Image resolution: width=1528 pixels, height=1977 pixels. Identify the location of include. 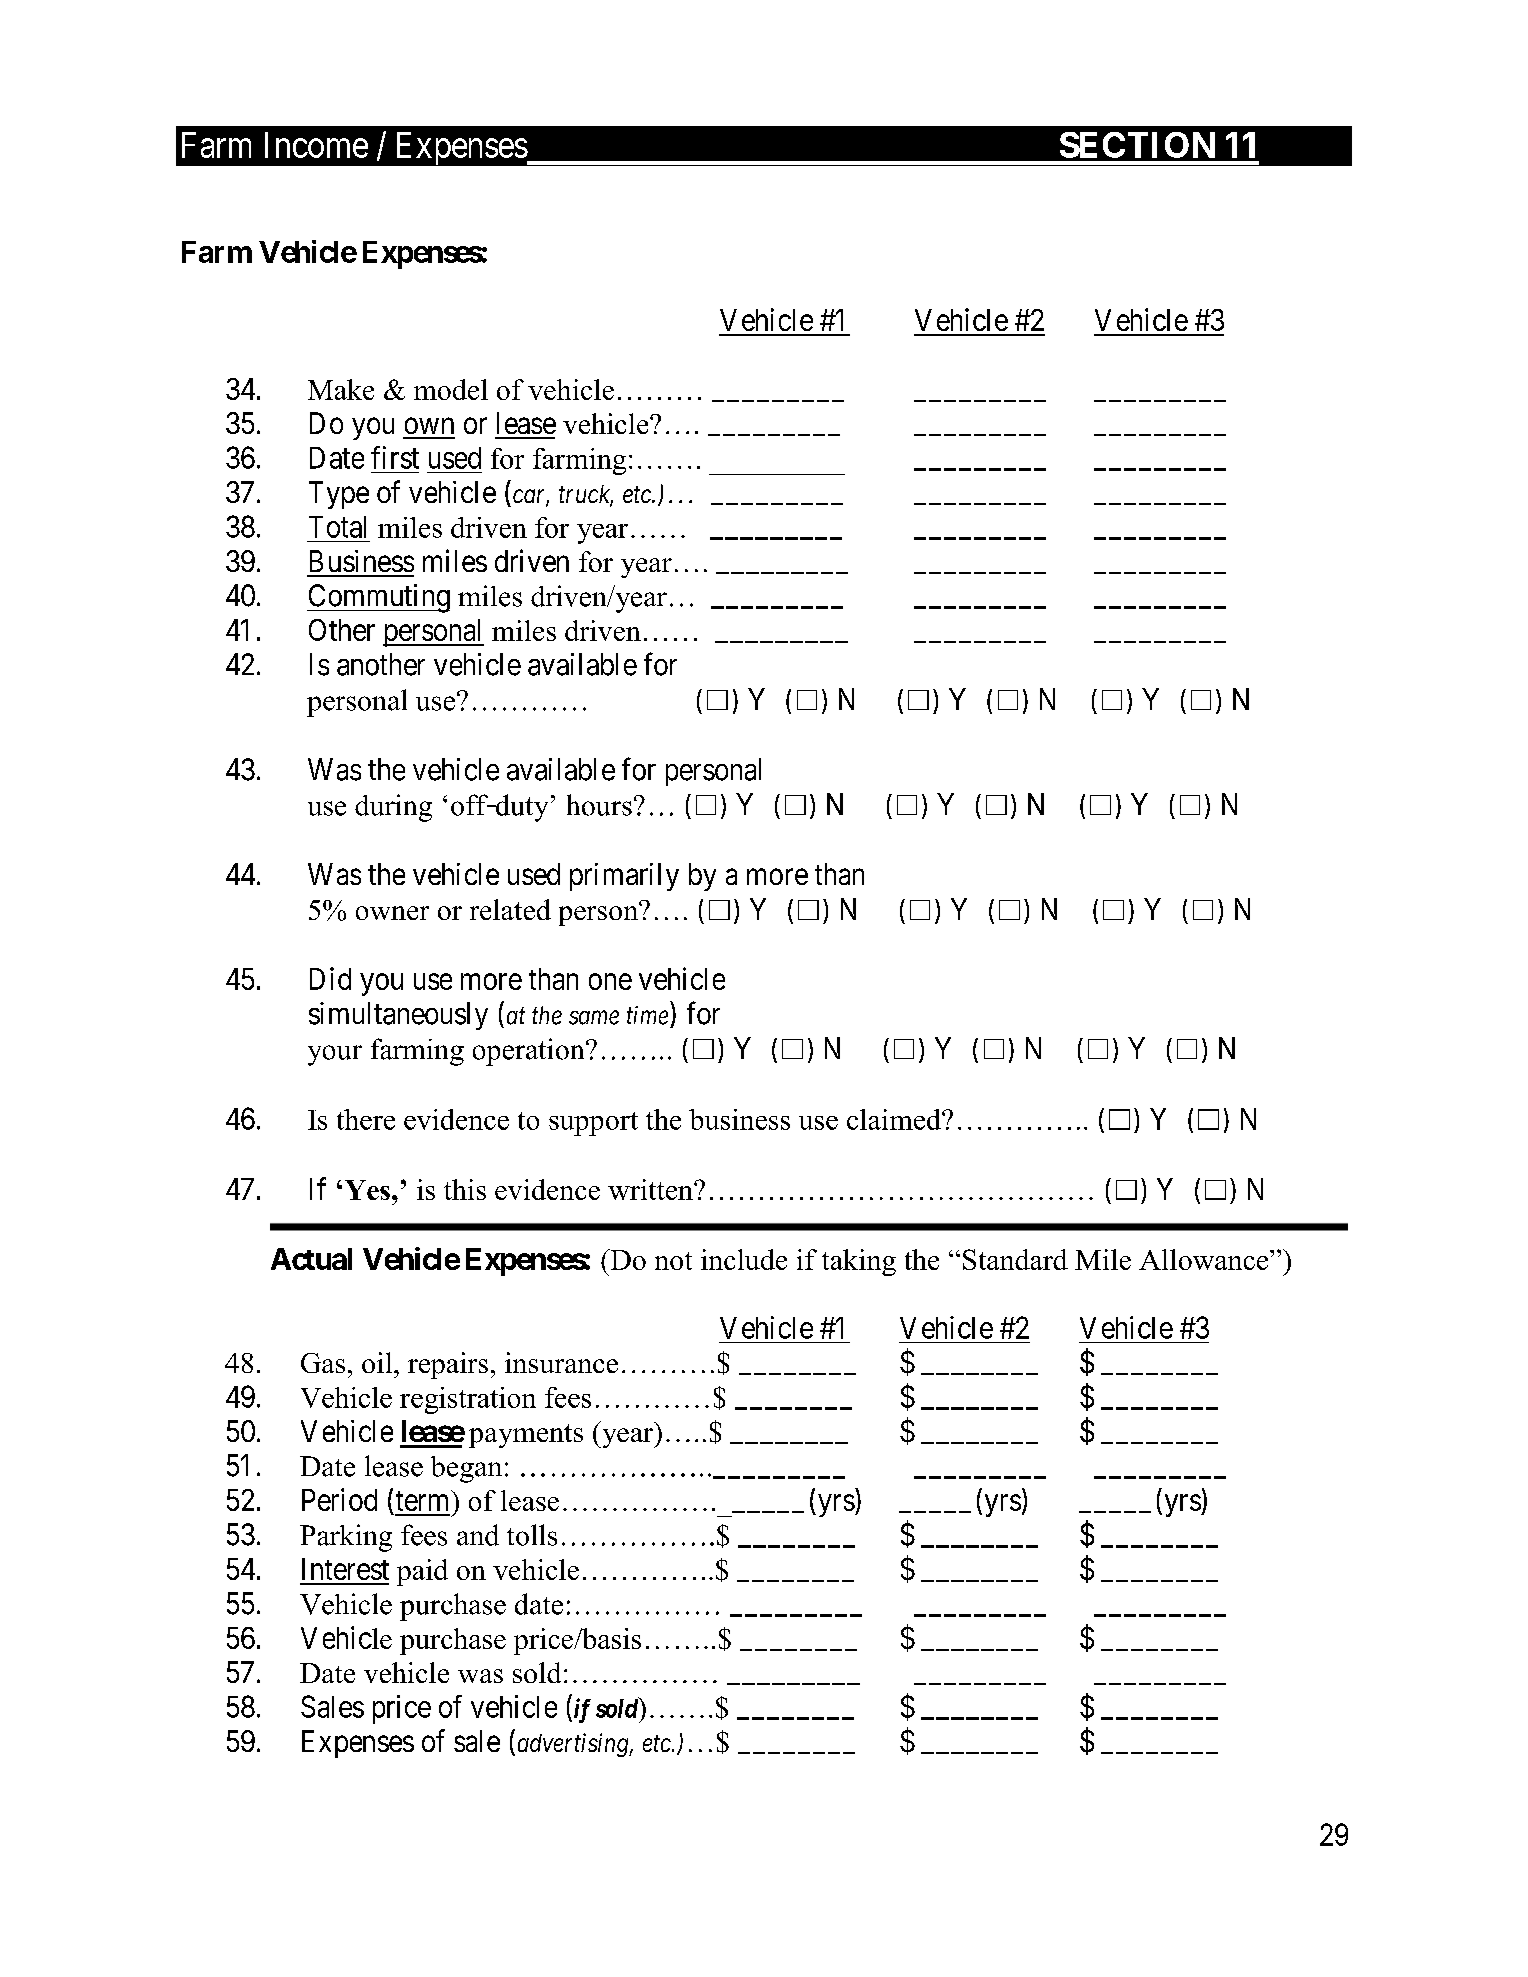
(744, 1259).
